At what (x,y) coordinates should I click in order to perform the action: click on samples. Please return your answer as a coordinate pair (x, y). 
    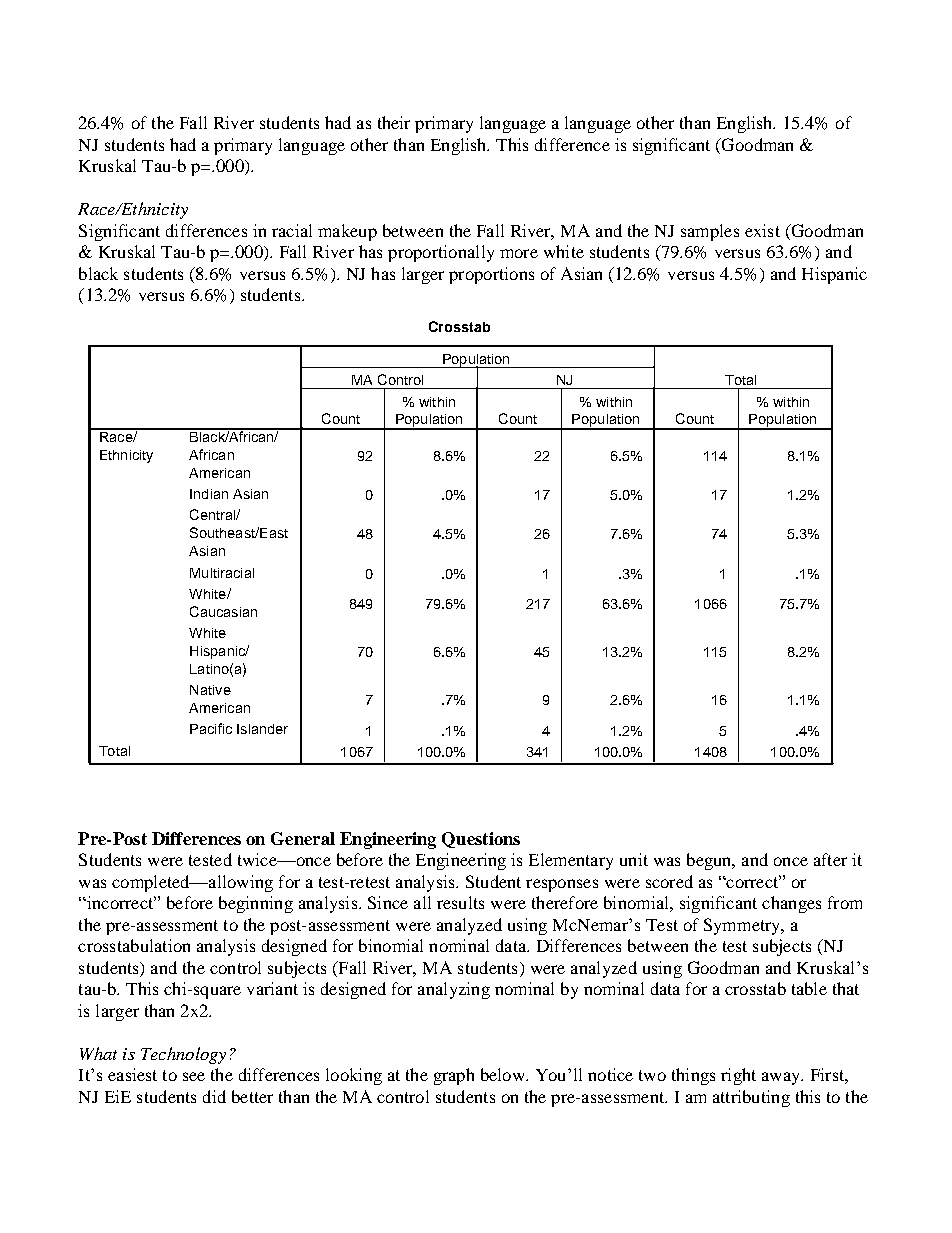
    Looking at the image, I should click on (710, 232).
